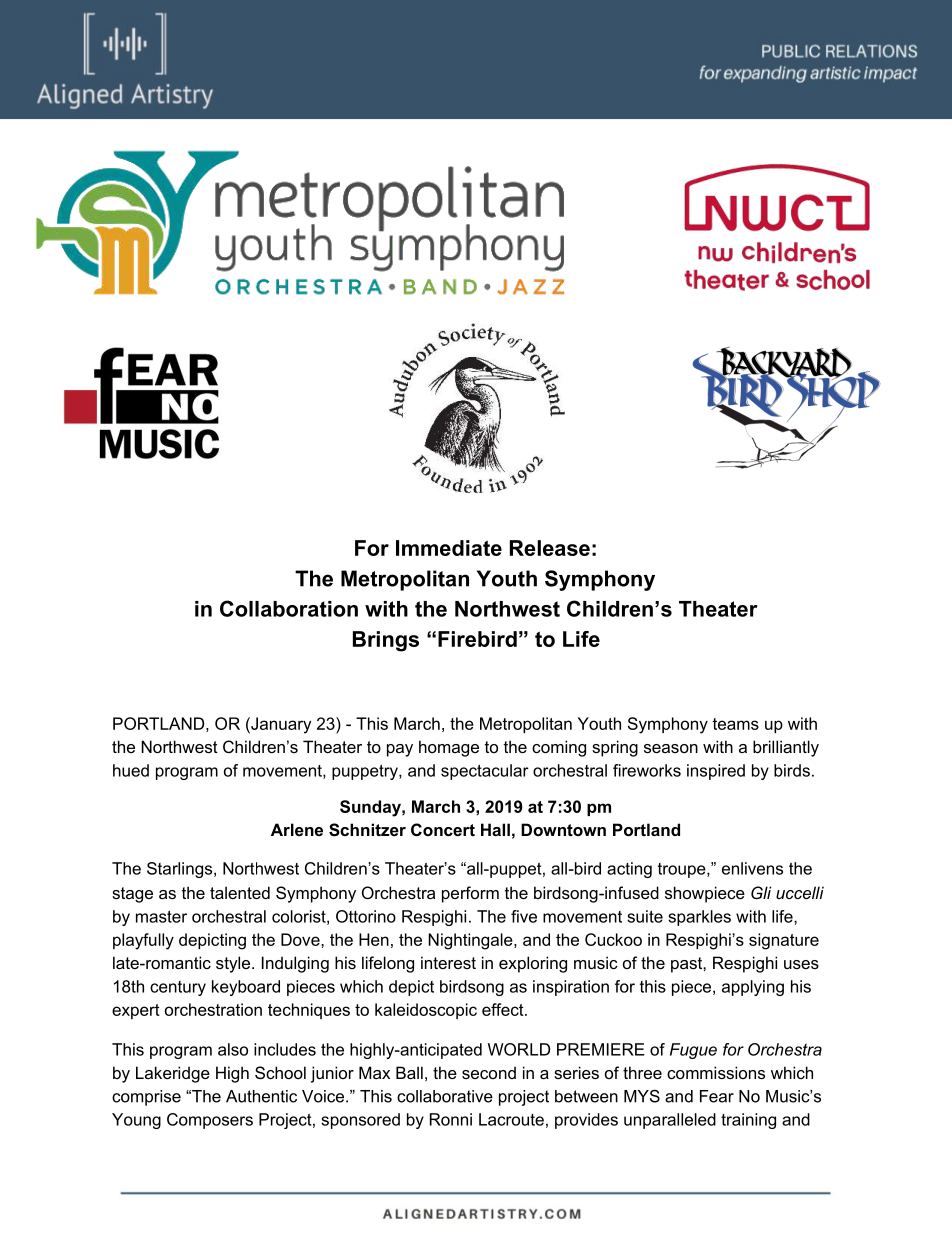 The height and width of the screenshot is (1233, 952). Describe the element at coordinates (289, 608) in the screenshot. I see `Collaboration` at that location.
